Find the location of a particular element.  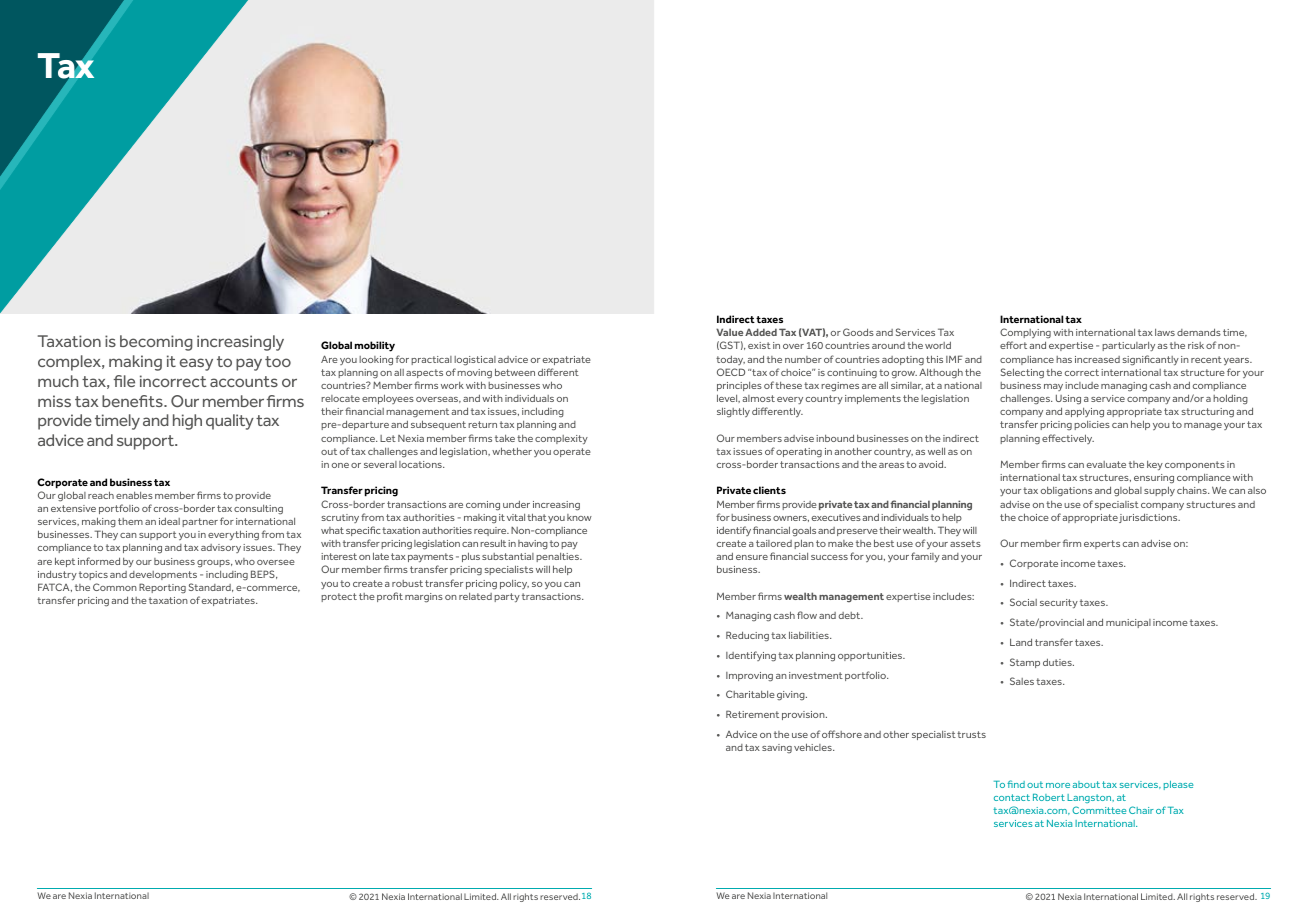

evaluate is located at coordinates (1106, 464).
